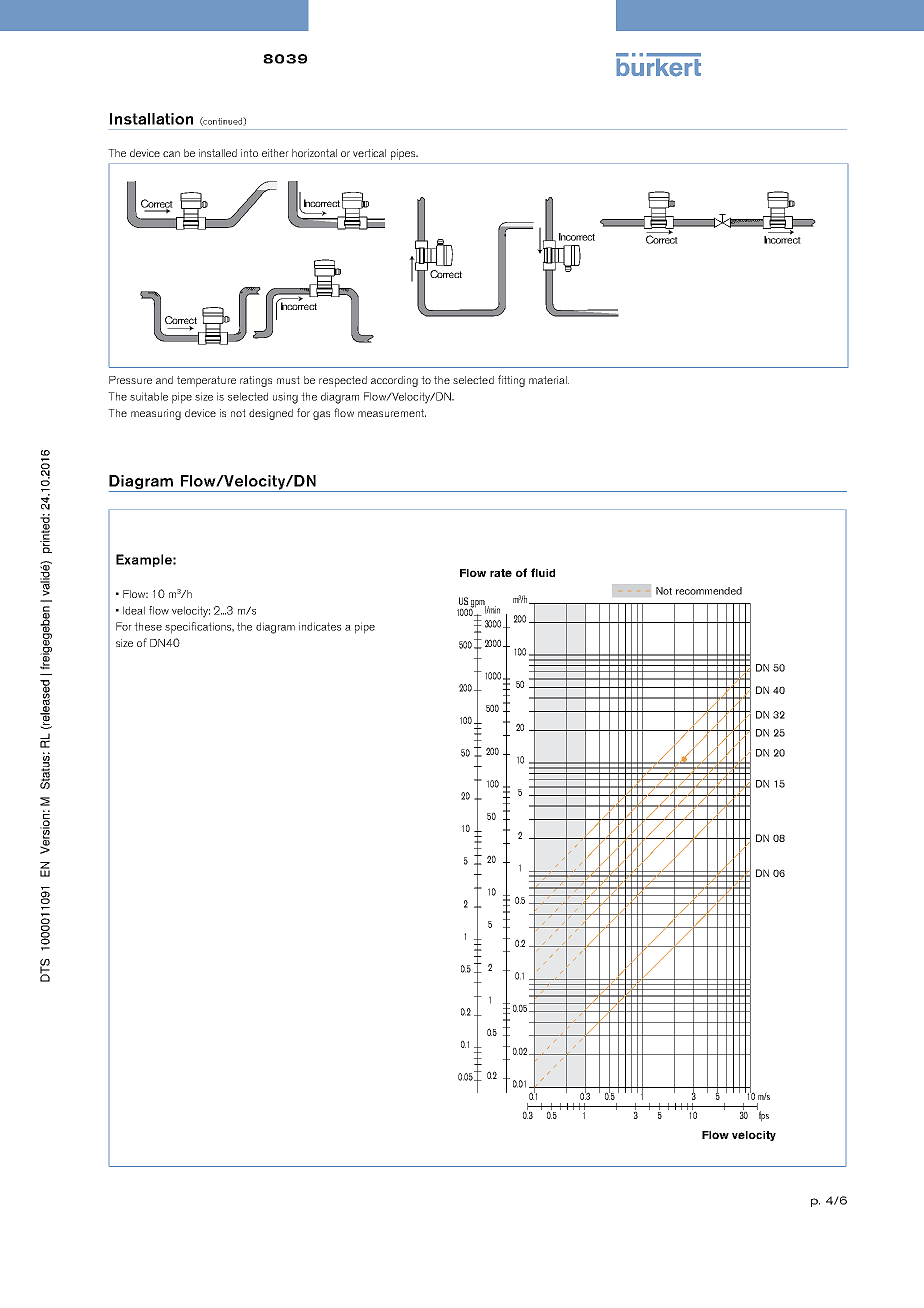 The width and height of the screenshot is (924, 1308). Describe the element at coordinates (549, 380) in the screenshot. I see `material` at that location.
